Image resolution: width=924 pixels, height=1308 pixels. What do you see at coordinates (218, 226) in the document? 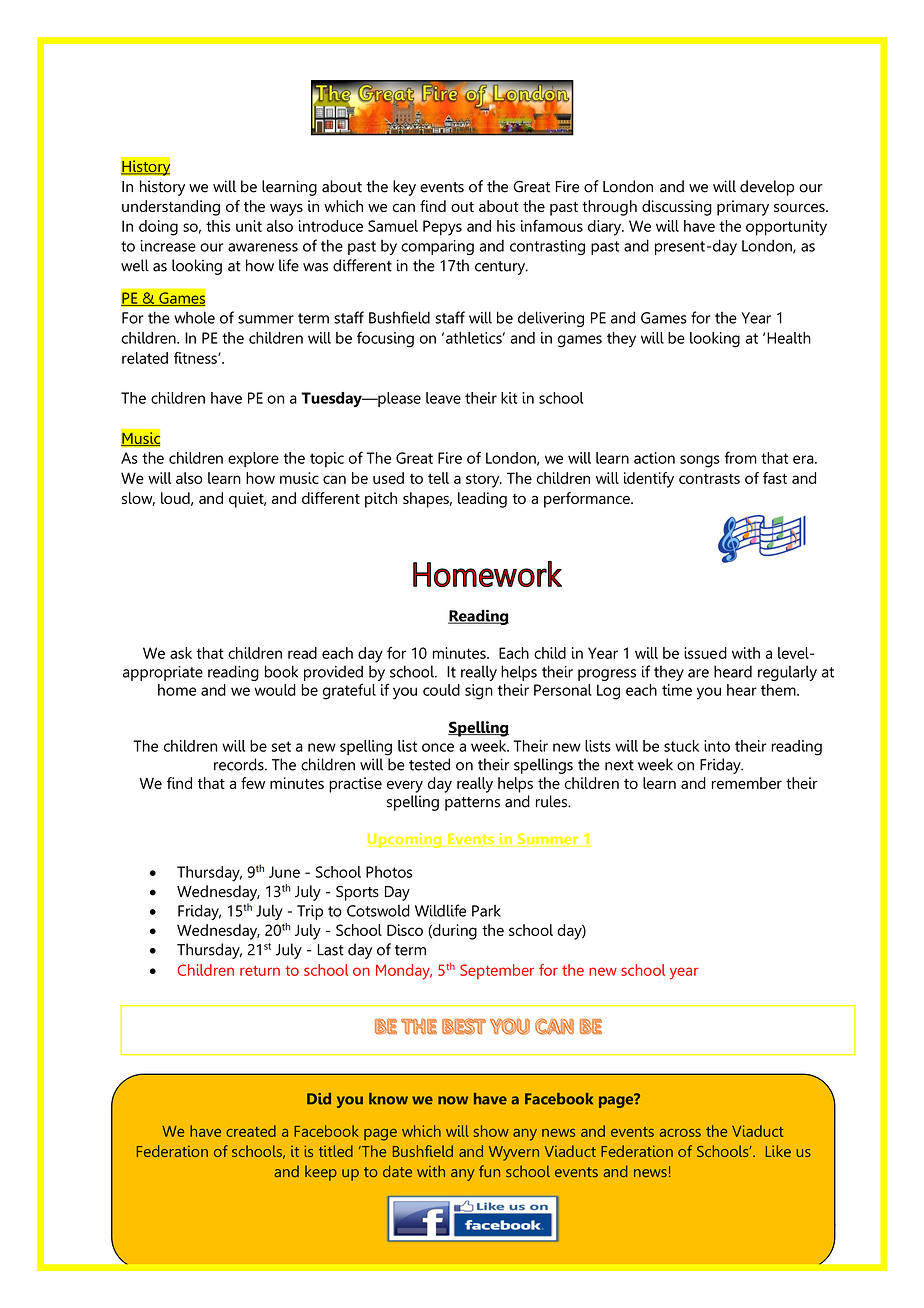
I see `this` at bounding box center [218, 226].
